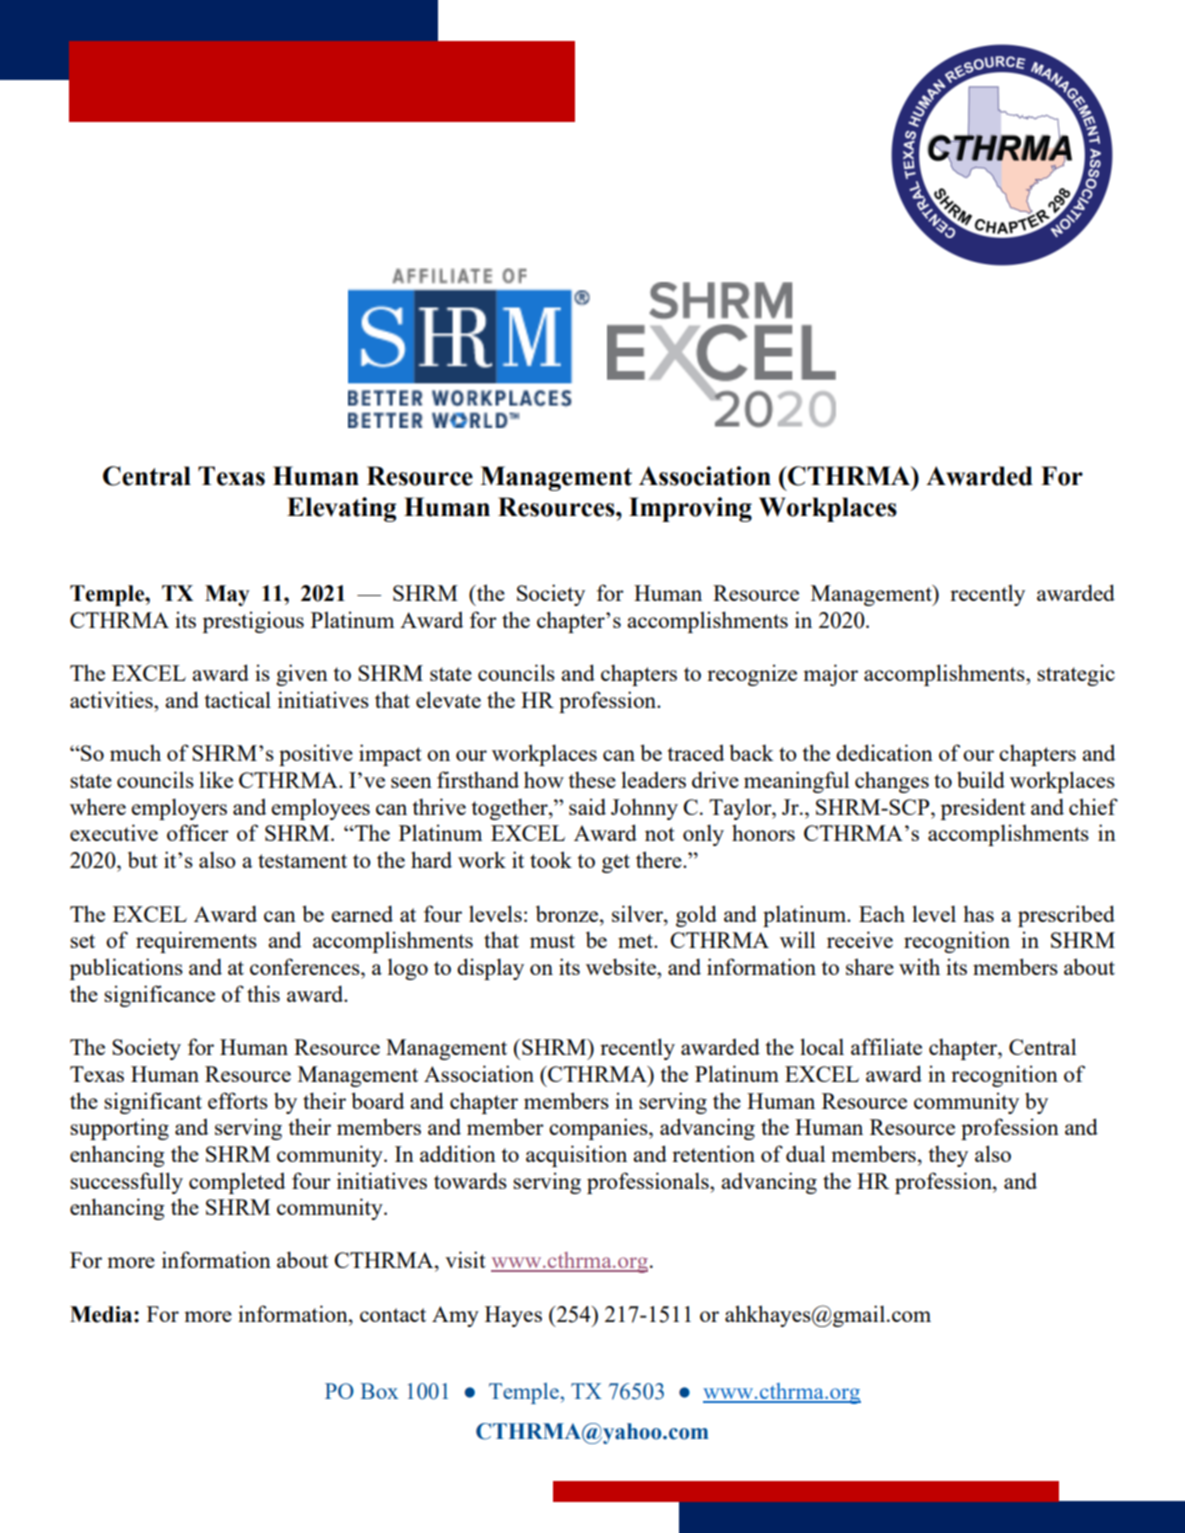 Image resolution: width=1185 pixels, height=1533 pixels. Describe the element at coordinates (948, 1156) in the screenshot. I see `they` at that location.
